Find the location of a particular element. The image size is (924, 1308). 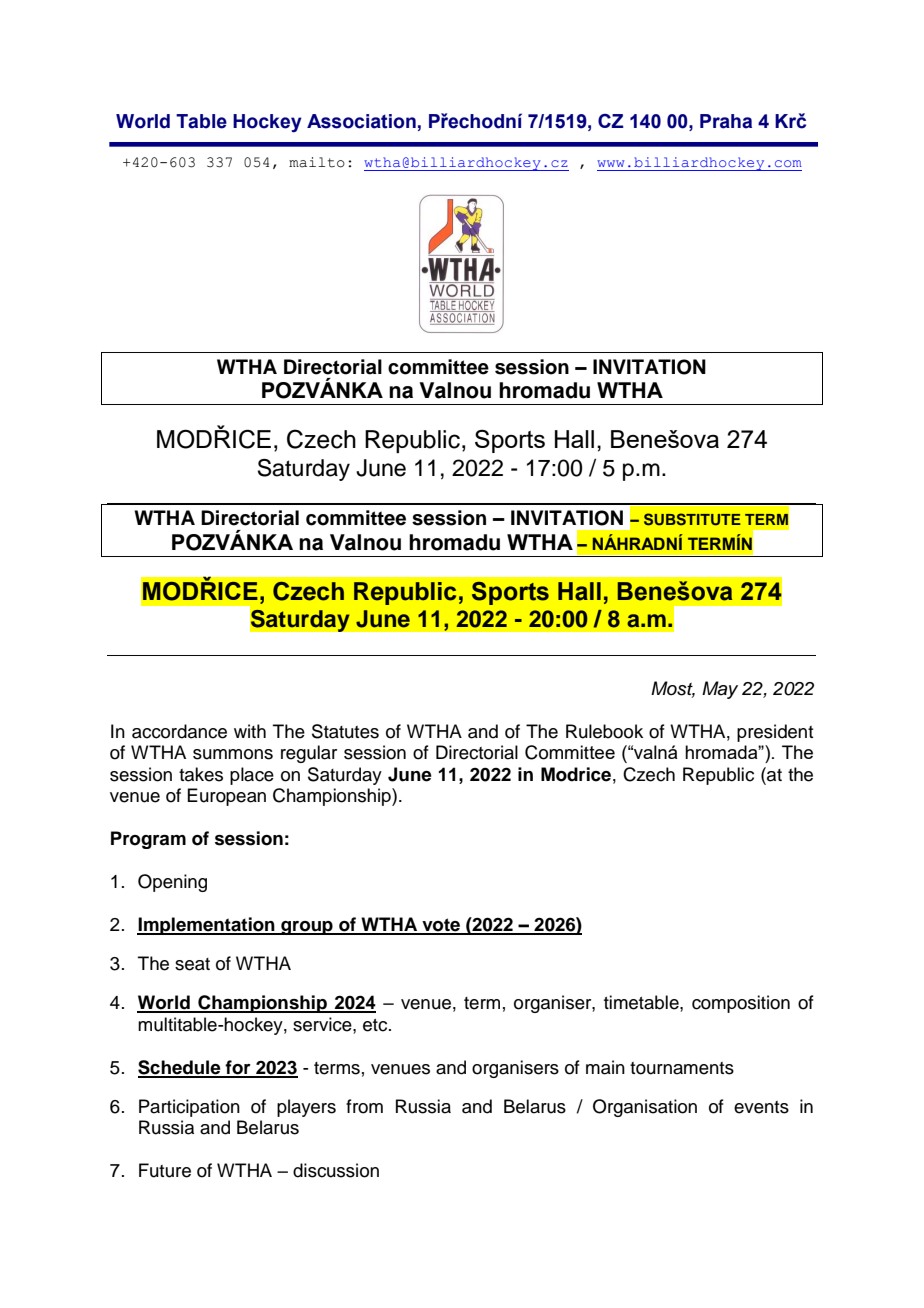

from is located at coordinates (364, 1106).
